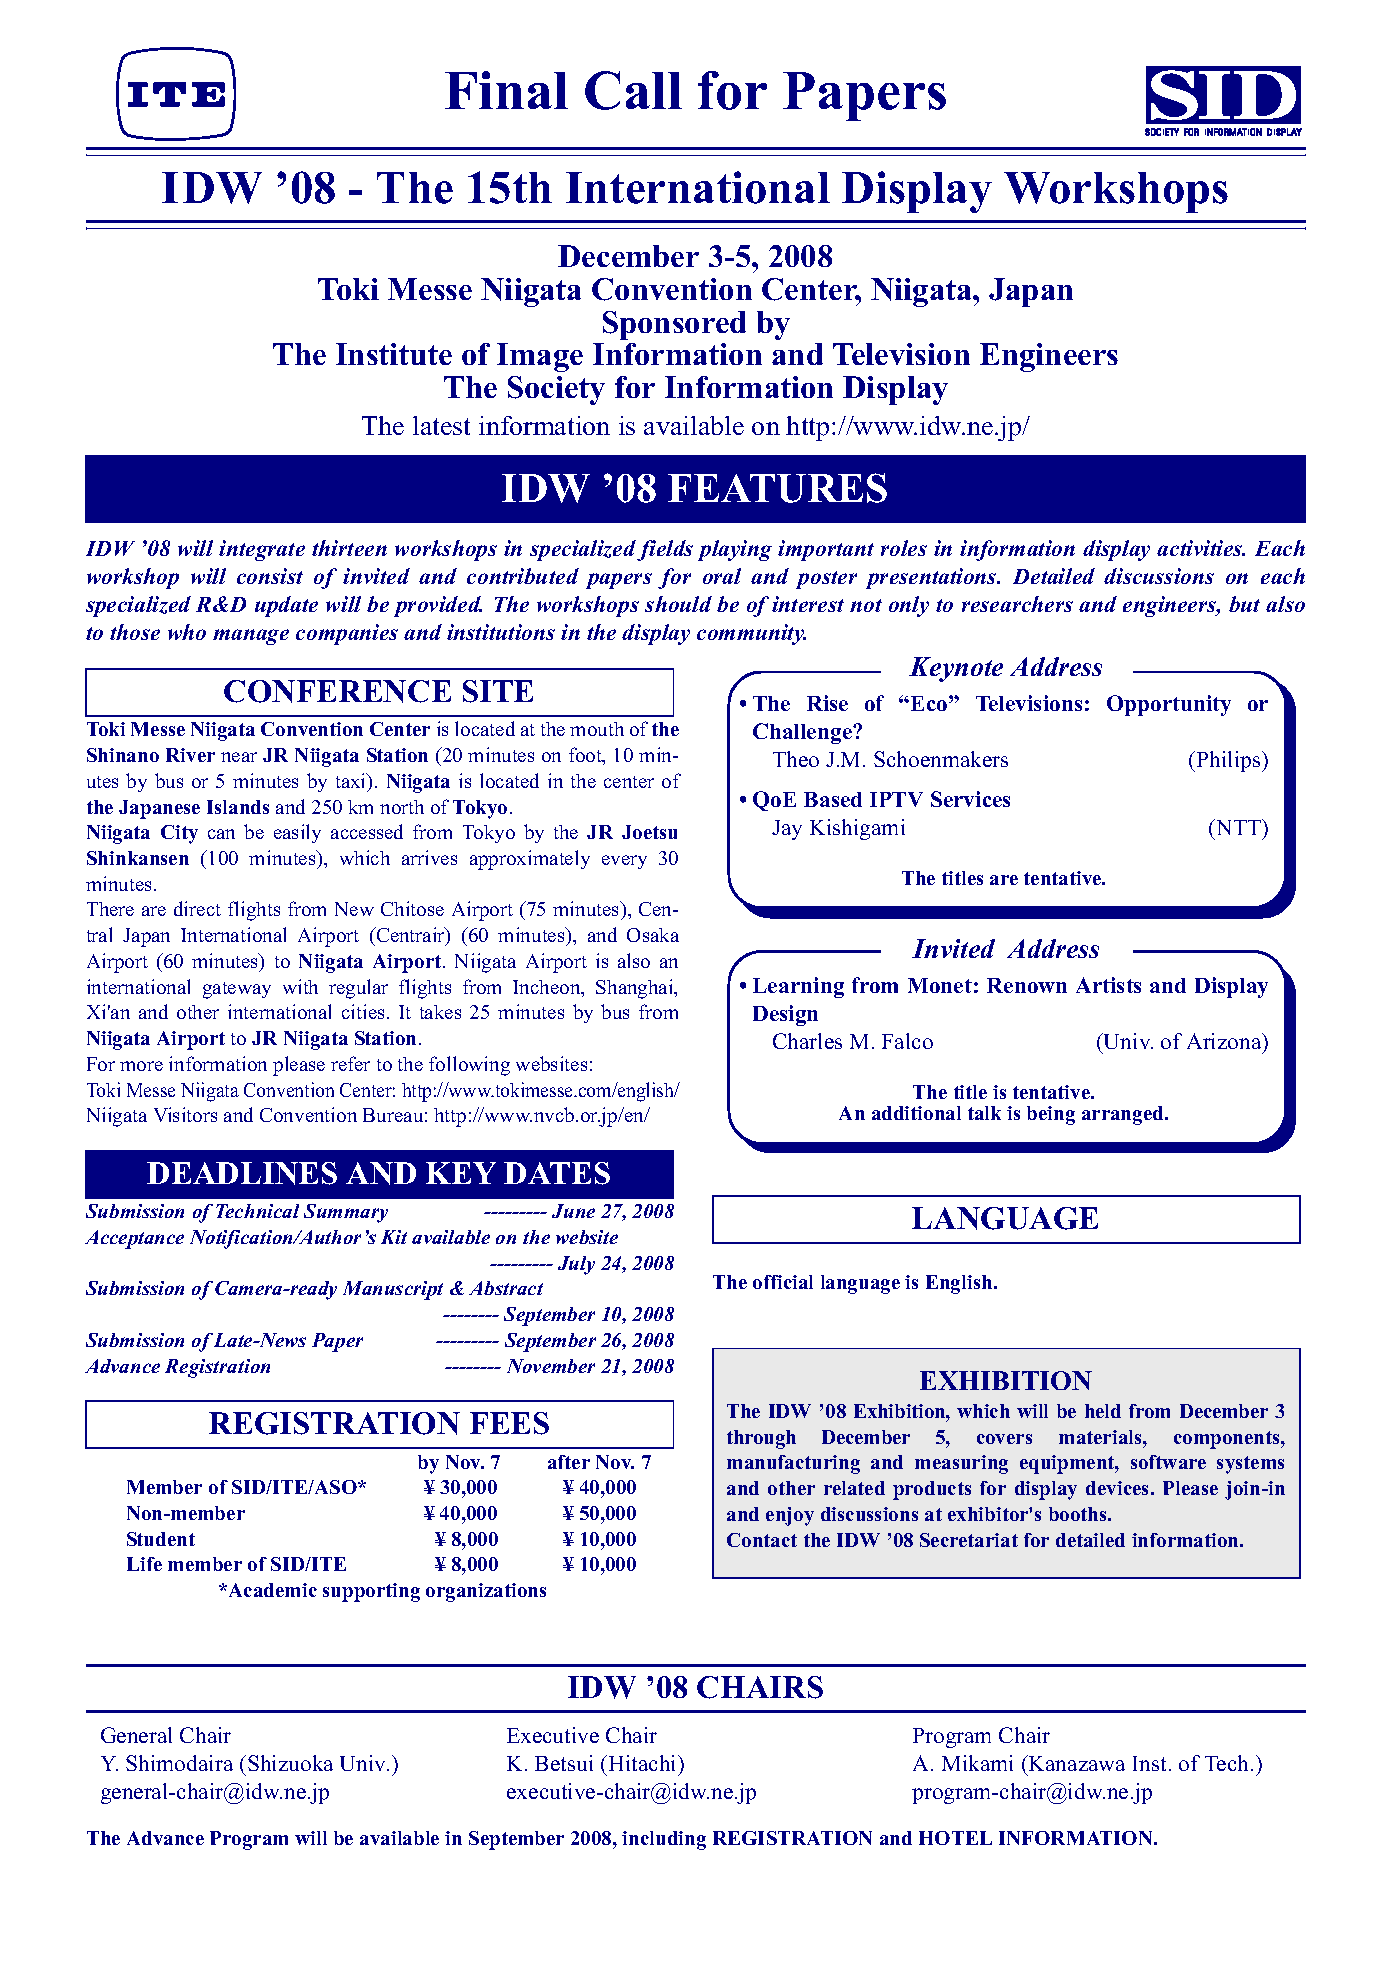  Describe the element at coordinates (633, 90) in the screenshot. I see `Call` at that location.
